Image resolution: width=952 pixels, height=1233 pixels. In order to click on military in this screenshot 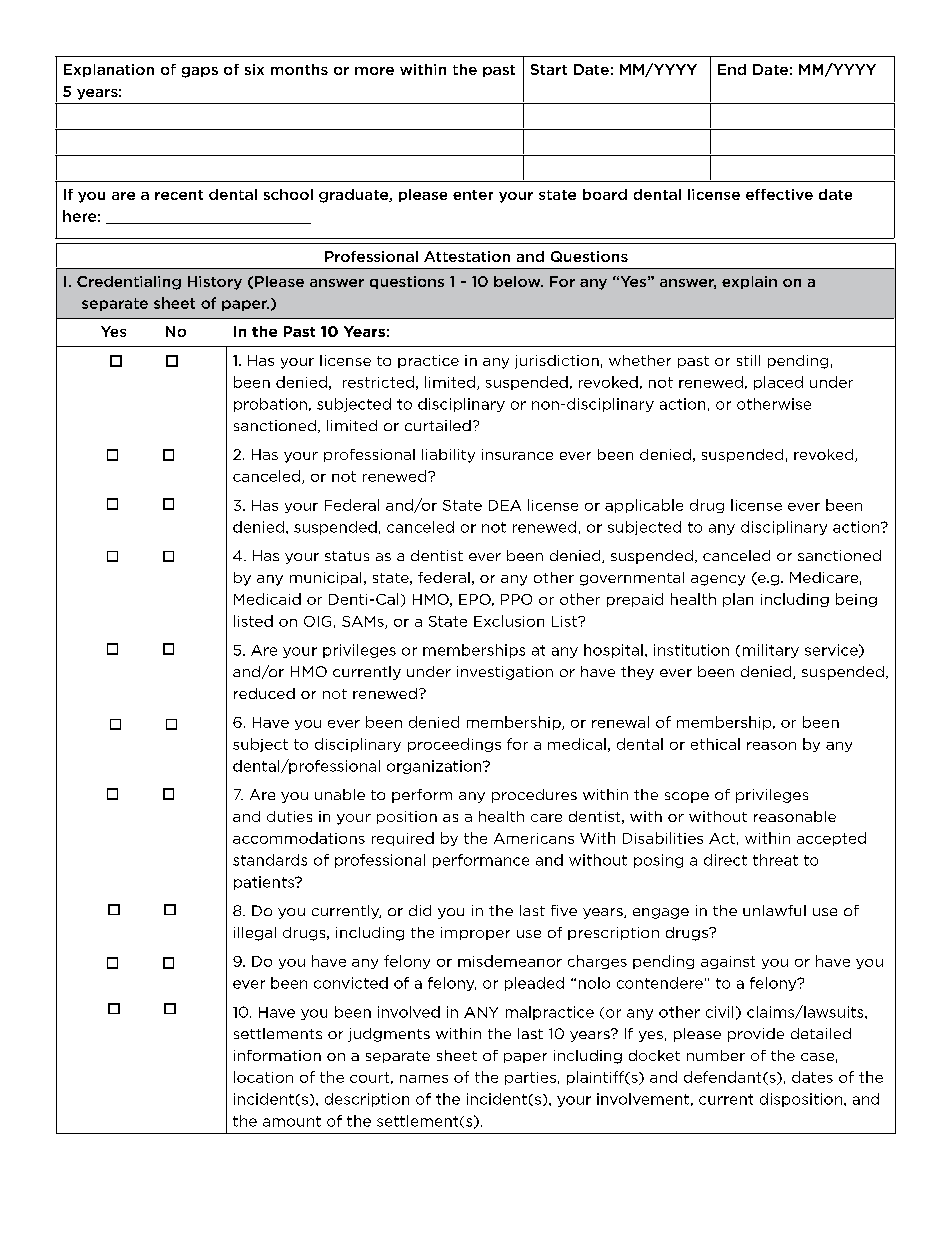, I will do `click(771, 651)`.
